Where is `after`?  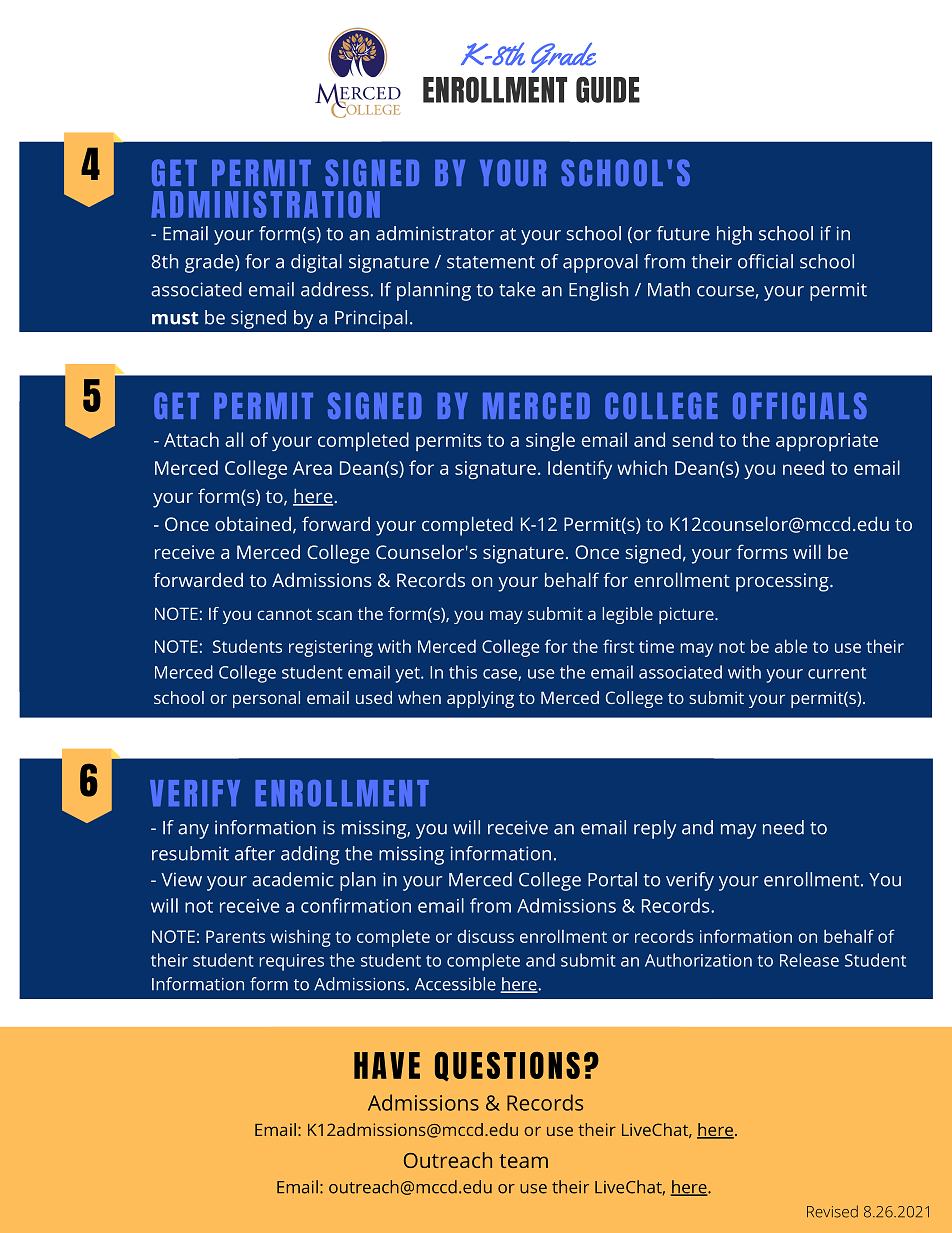
after is located at coordinates (255, 853).
